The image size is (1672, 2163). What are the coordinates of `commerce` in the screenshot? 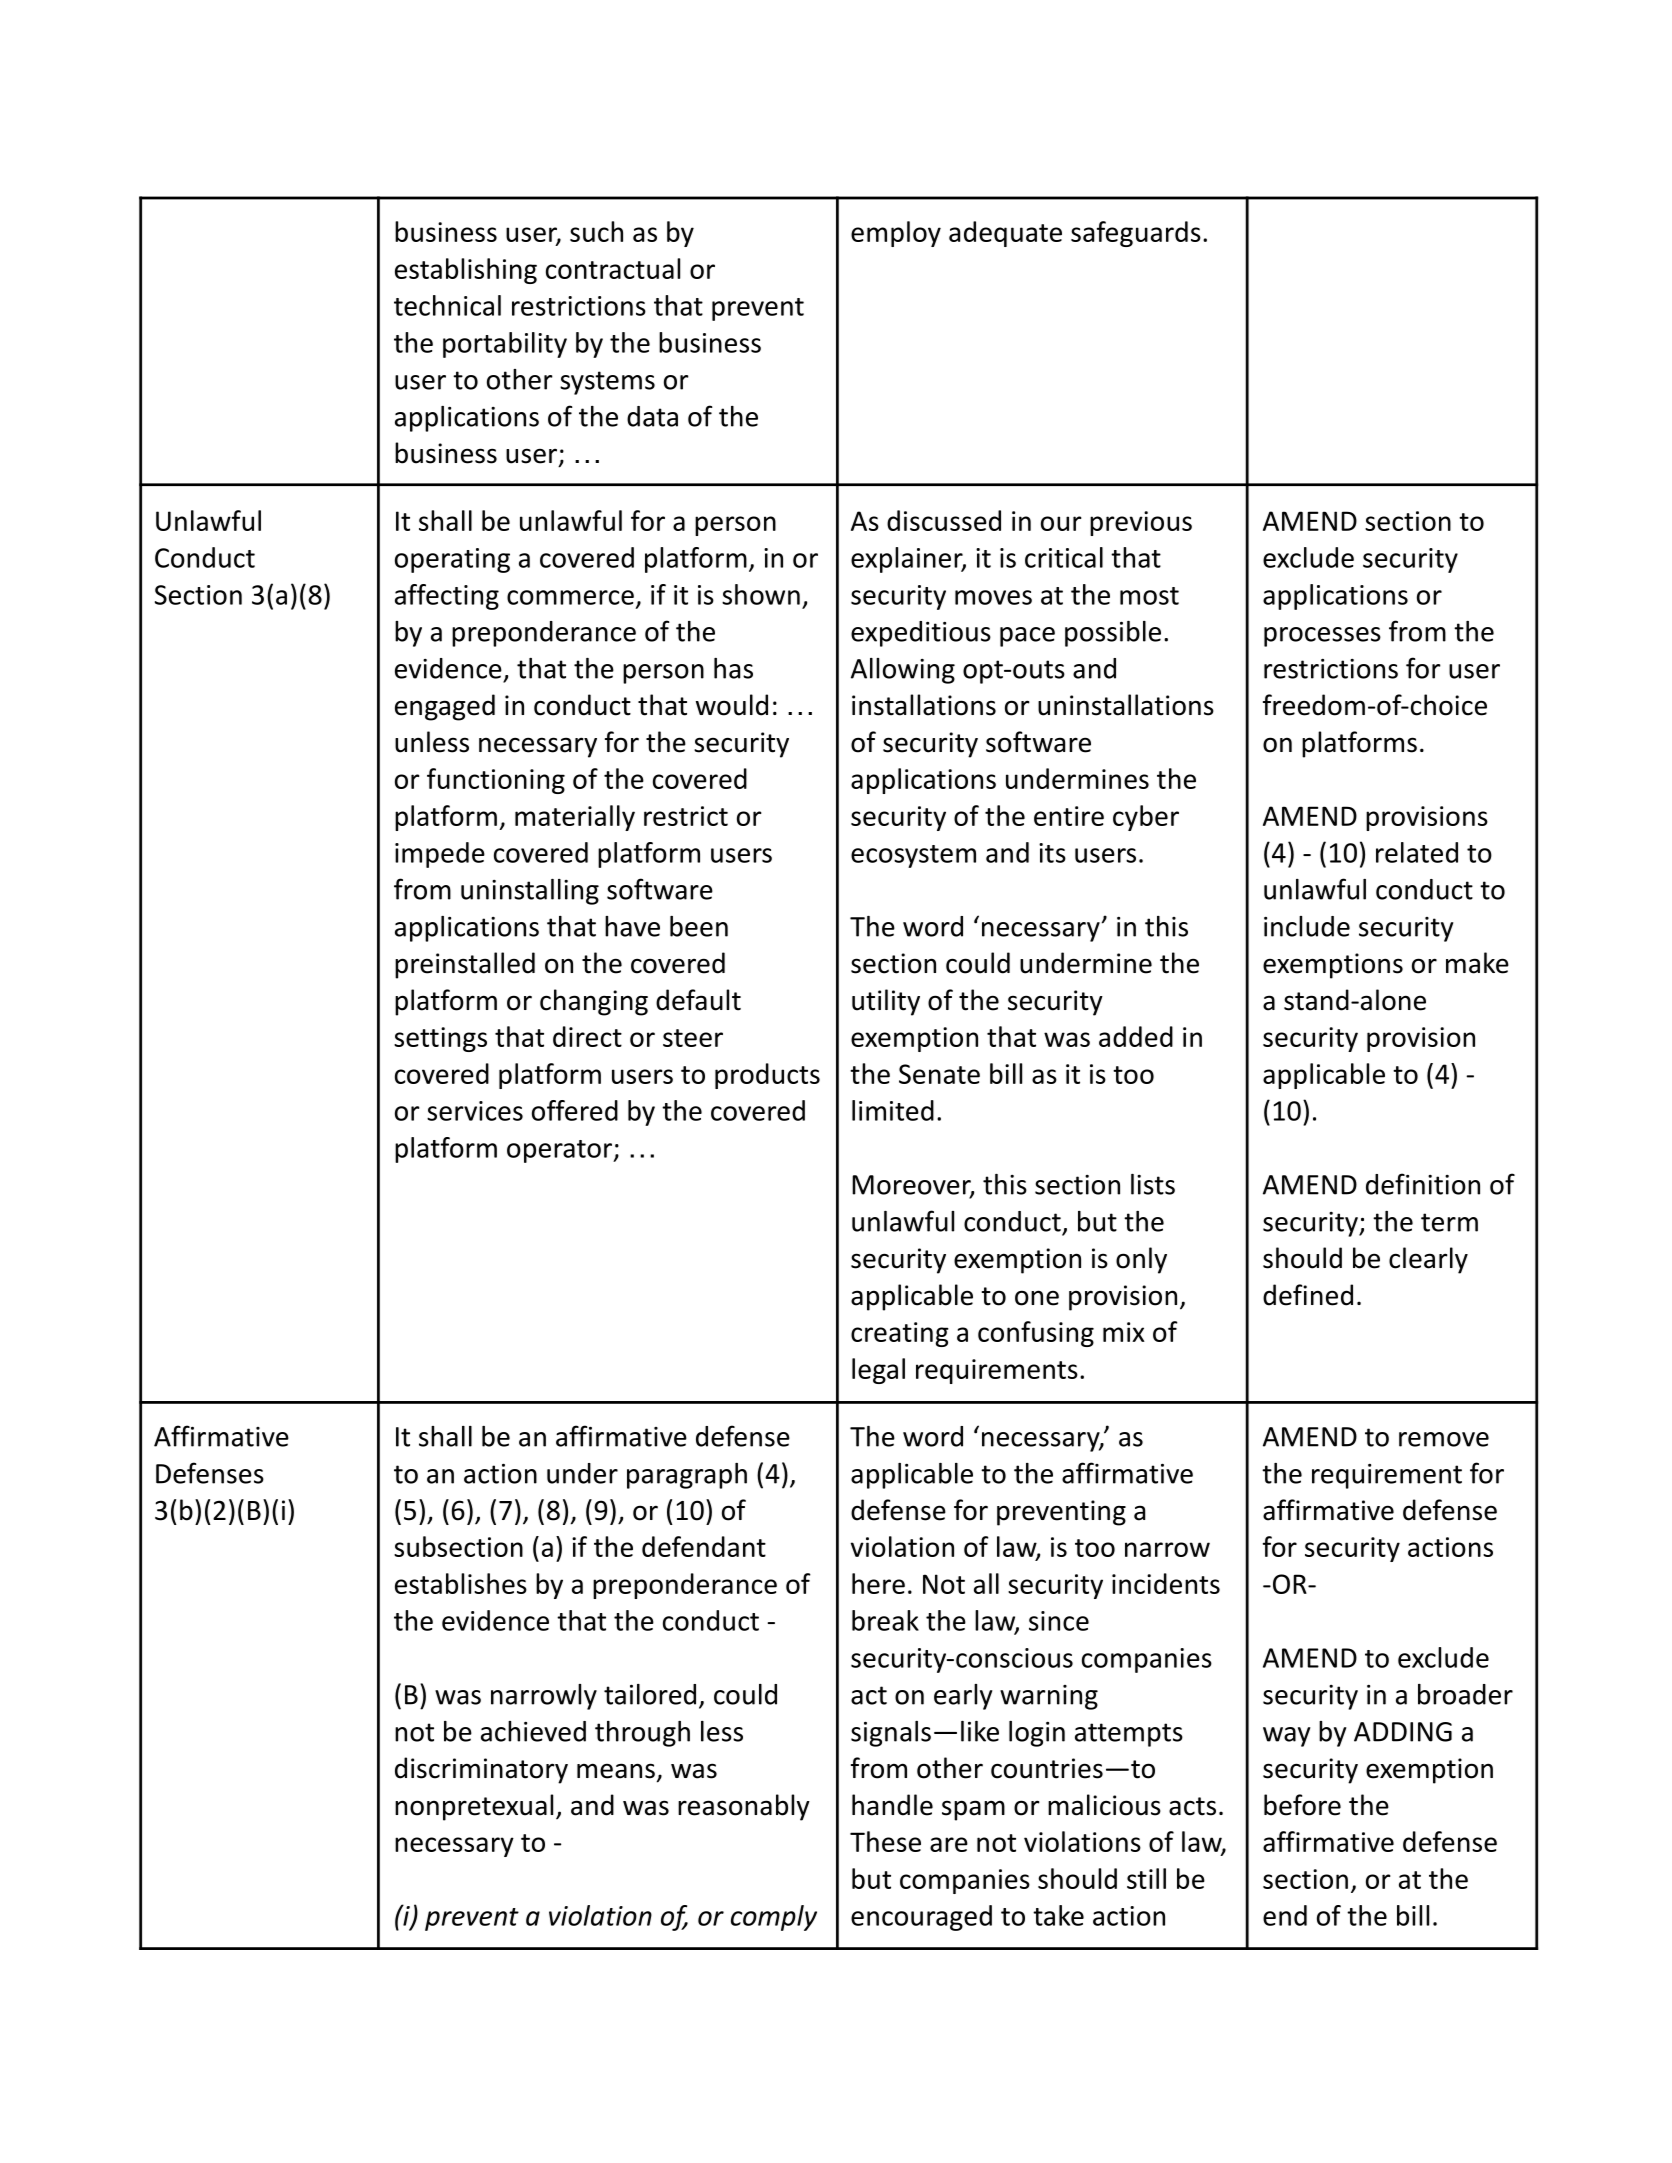 It's located at (570, 597).
